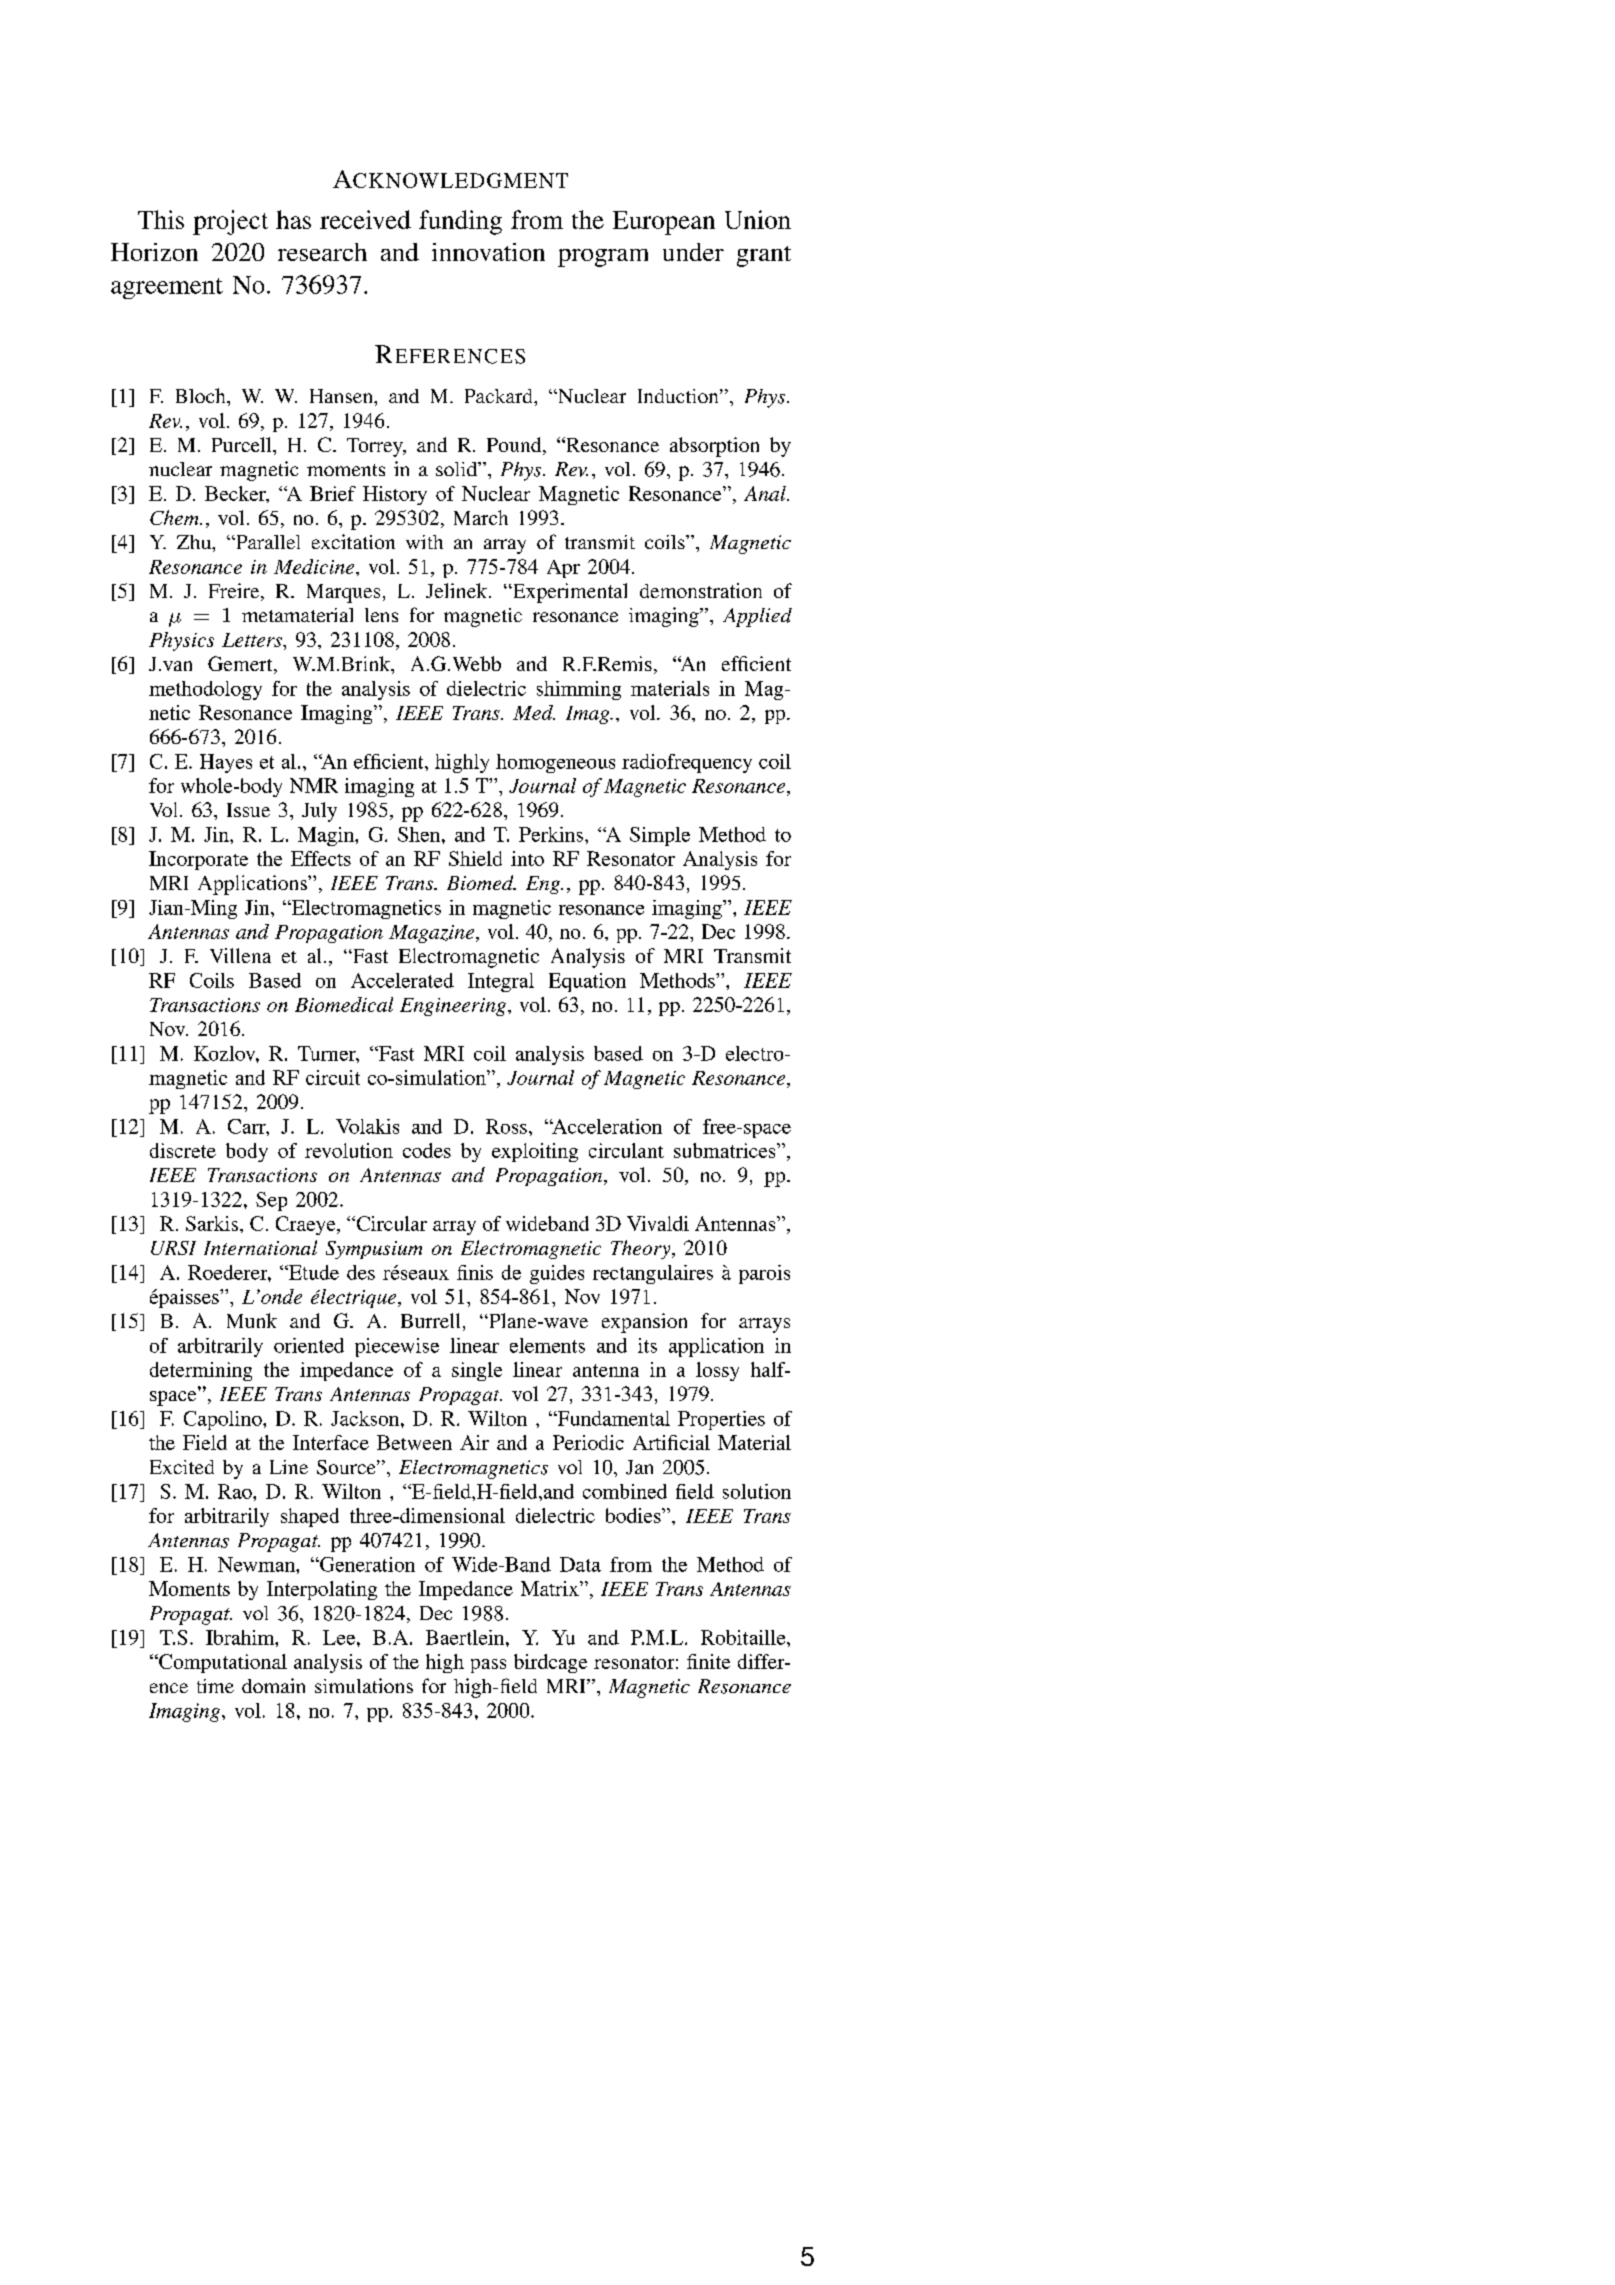  Describe the element at coordinates (475, 858) in the screenshot. I see `Shield` at that location.
